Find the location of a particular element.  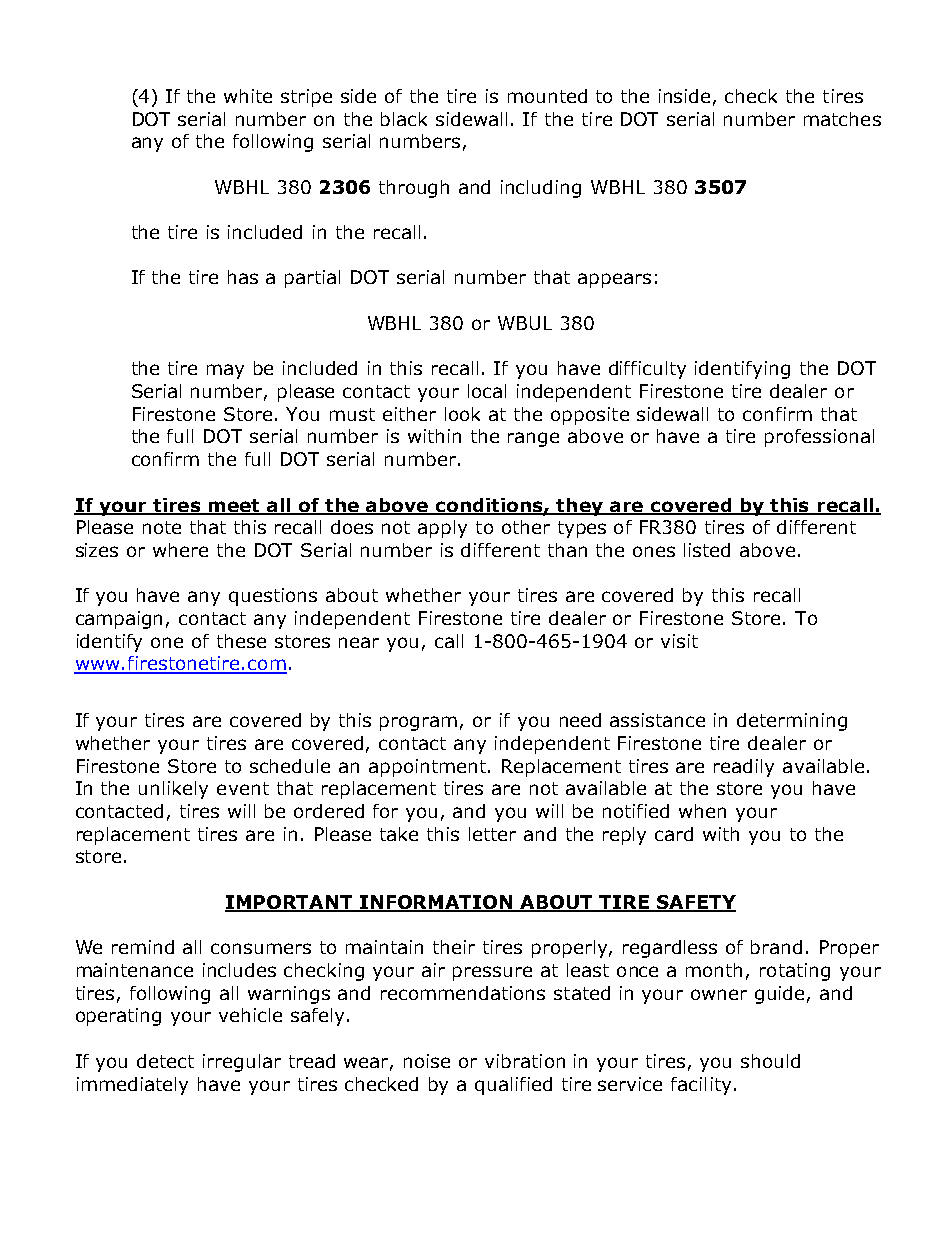

detect is located at coordinates (165, 1061).
